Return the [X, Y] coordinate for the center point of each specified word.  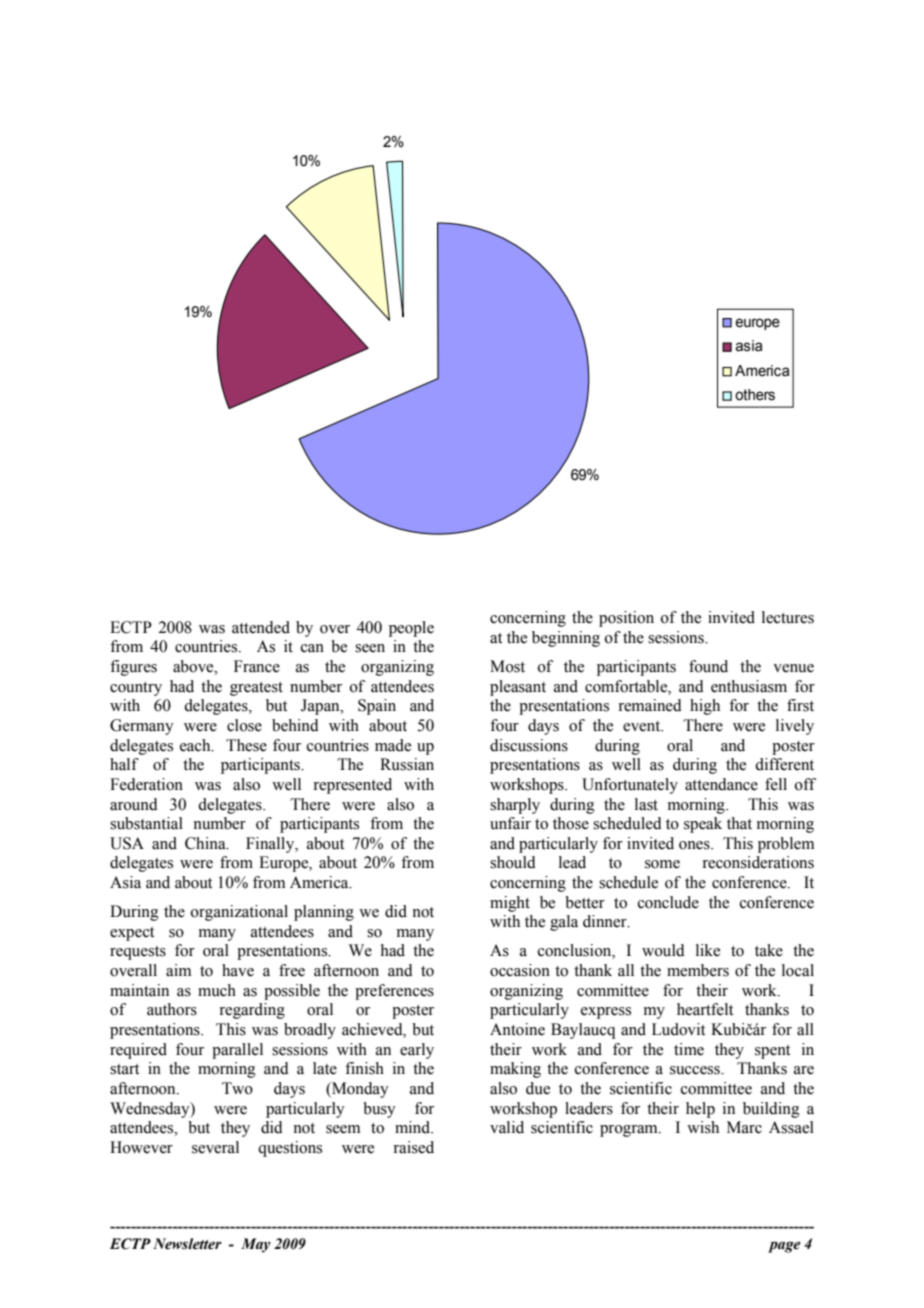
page [784, 1247]
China [206, 843]
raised [413, 1147]
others [755, 395]
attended [261, 627]
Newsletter [187, 1244]
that [739, 823]
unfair [510, 823]
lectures [788, 617]
